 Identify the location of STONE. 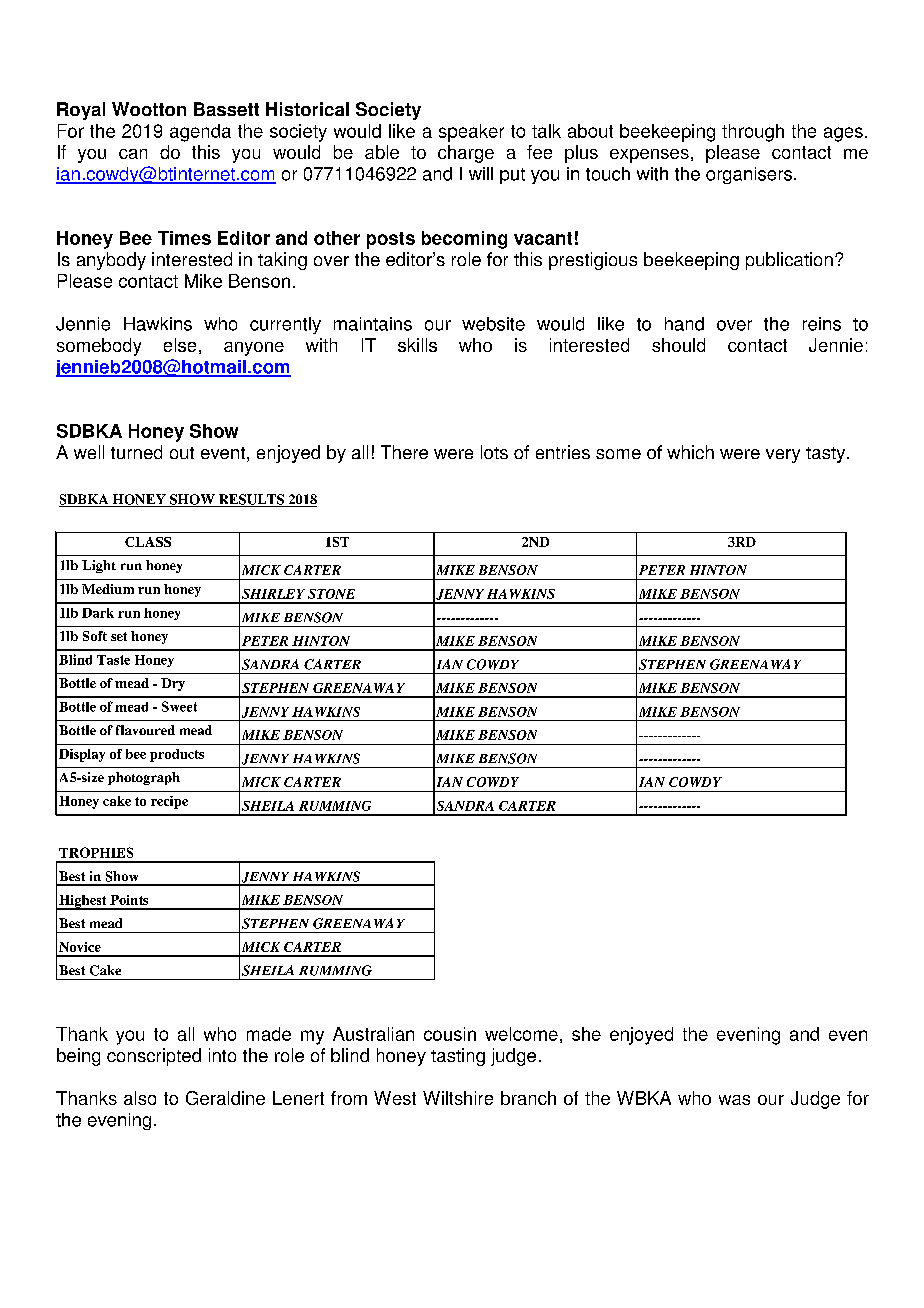
(331, 594).
